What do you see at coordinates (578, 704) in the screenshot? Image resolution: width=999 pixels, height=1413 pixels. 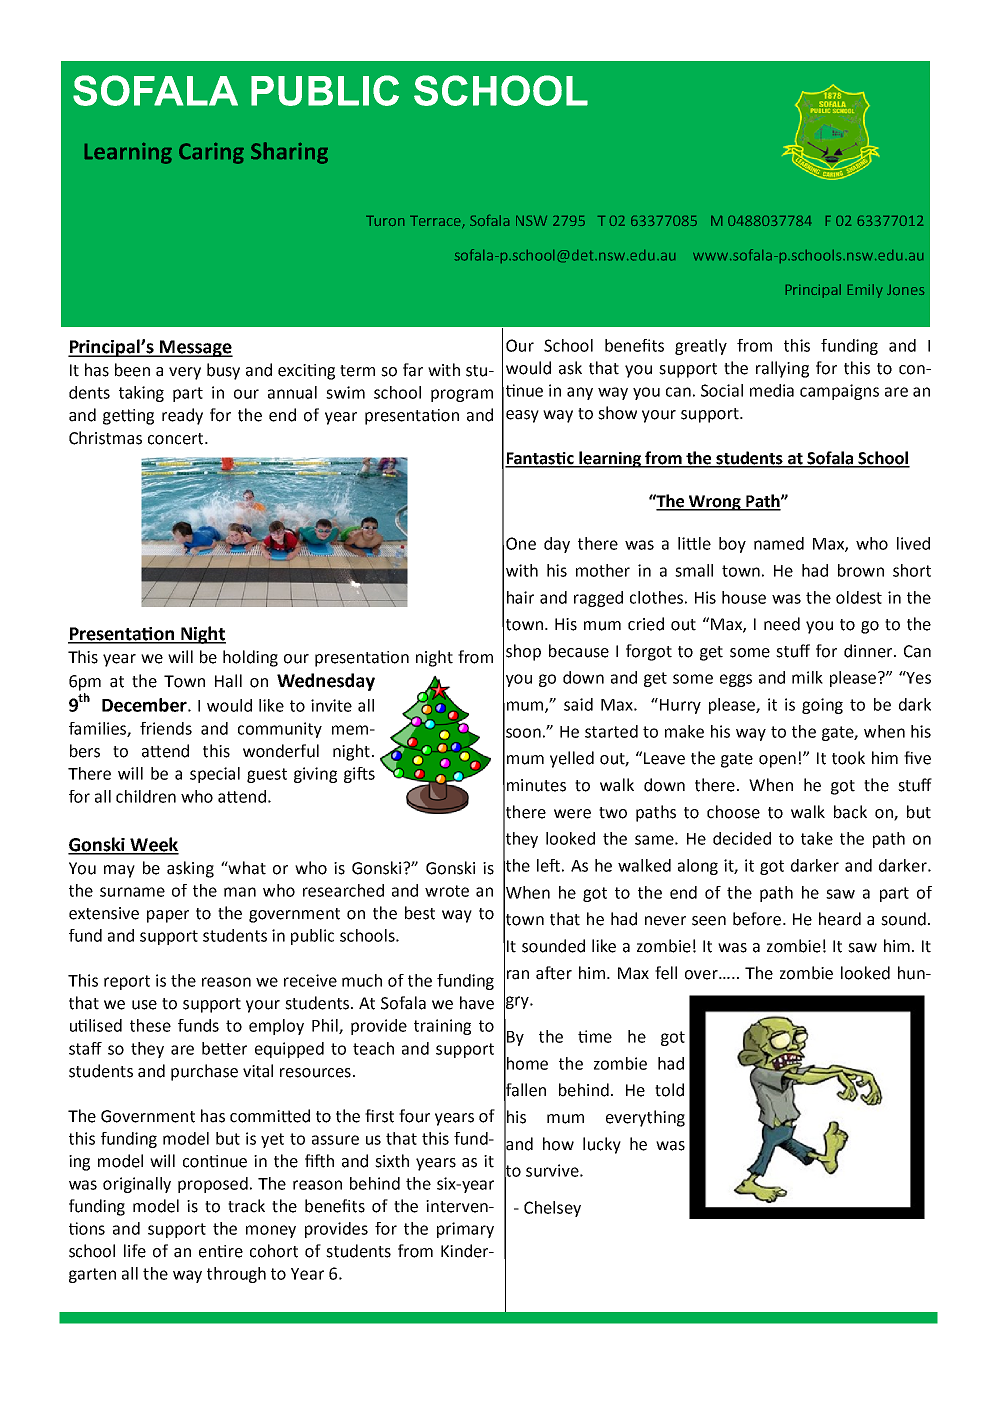 I see `said` at bounding box center [578, 704].
